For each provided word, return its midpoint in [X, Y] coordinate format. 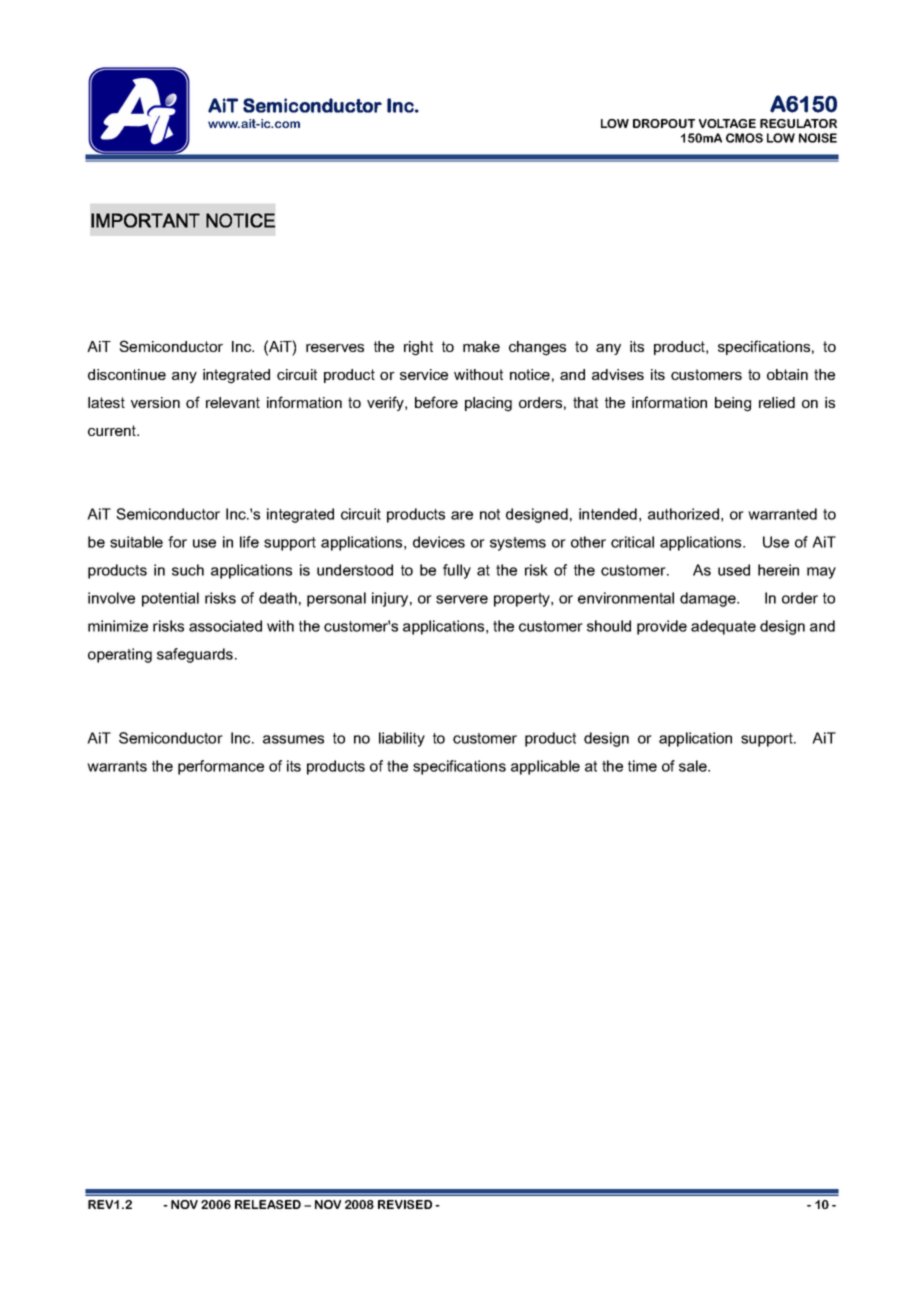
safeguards [195, 655]
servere [462, 599]
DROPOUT [664, 123]
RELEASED [268, 1204]
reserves [335, 348]
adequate [723, 627]
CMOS [744, 138]
